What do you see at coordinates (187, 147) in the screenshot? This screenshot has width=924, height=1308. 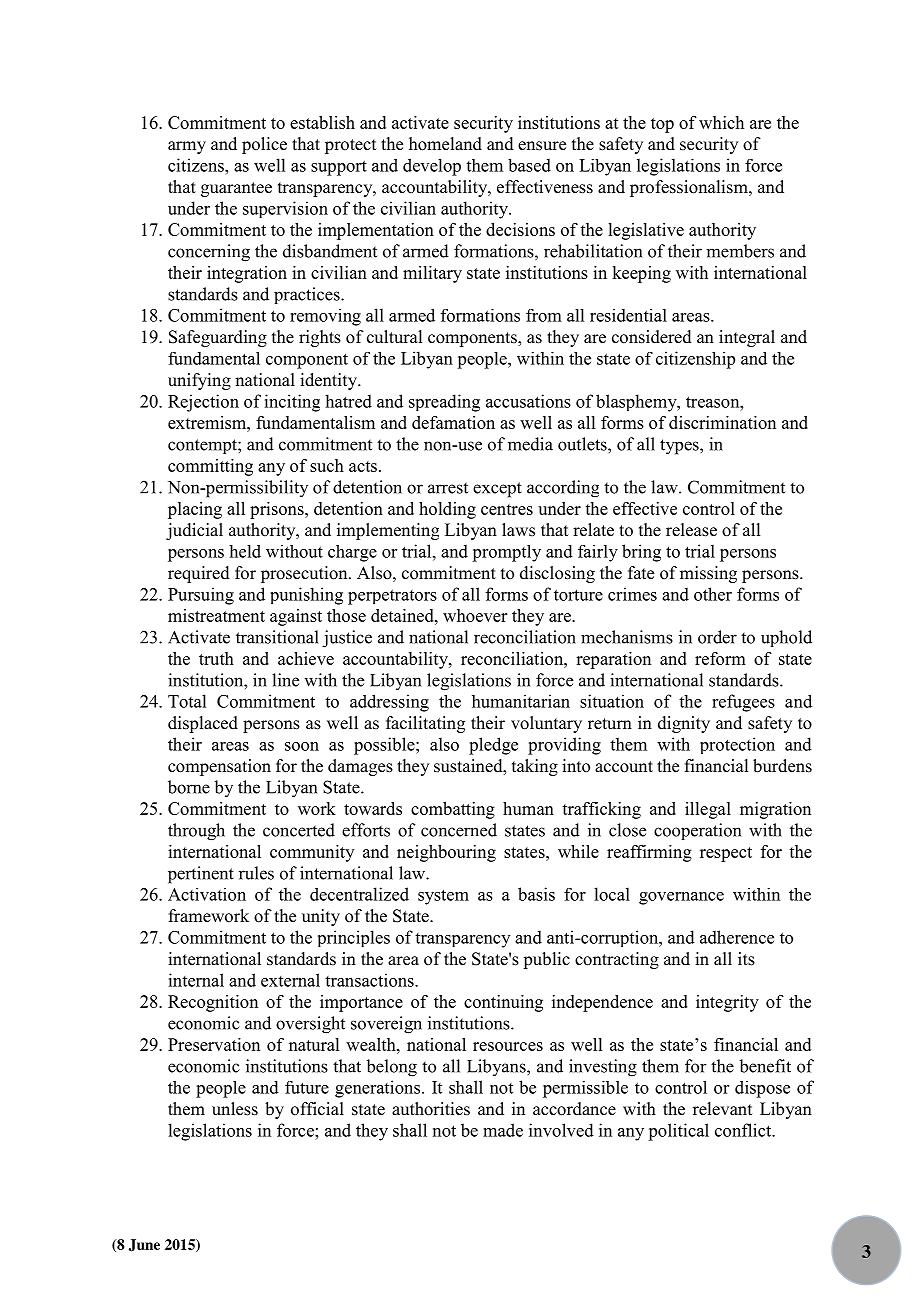 I see `army` at bounding box center [187, 147].
